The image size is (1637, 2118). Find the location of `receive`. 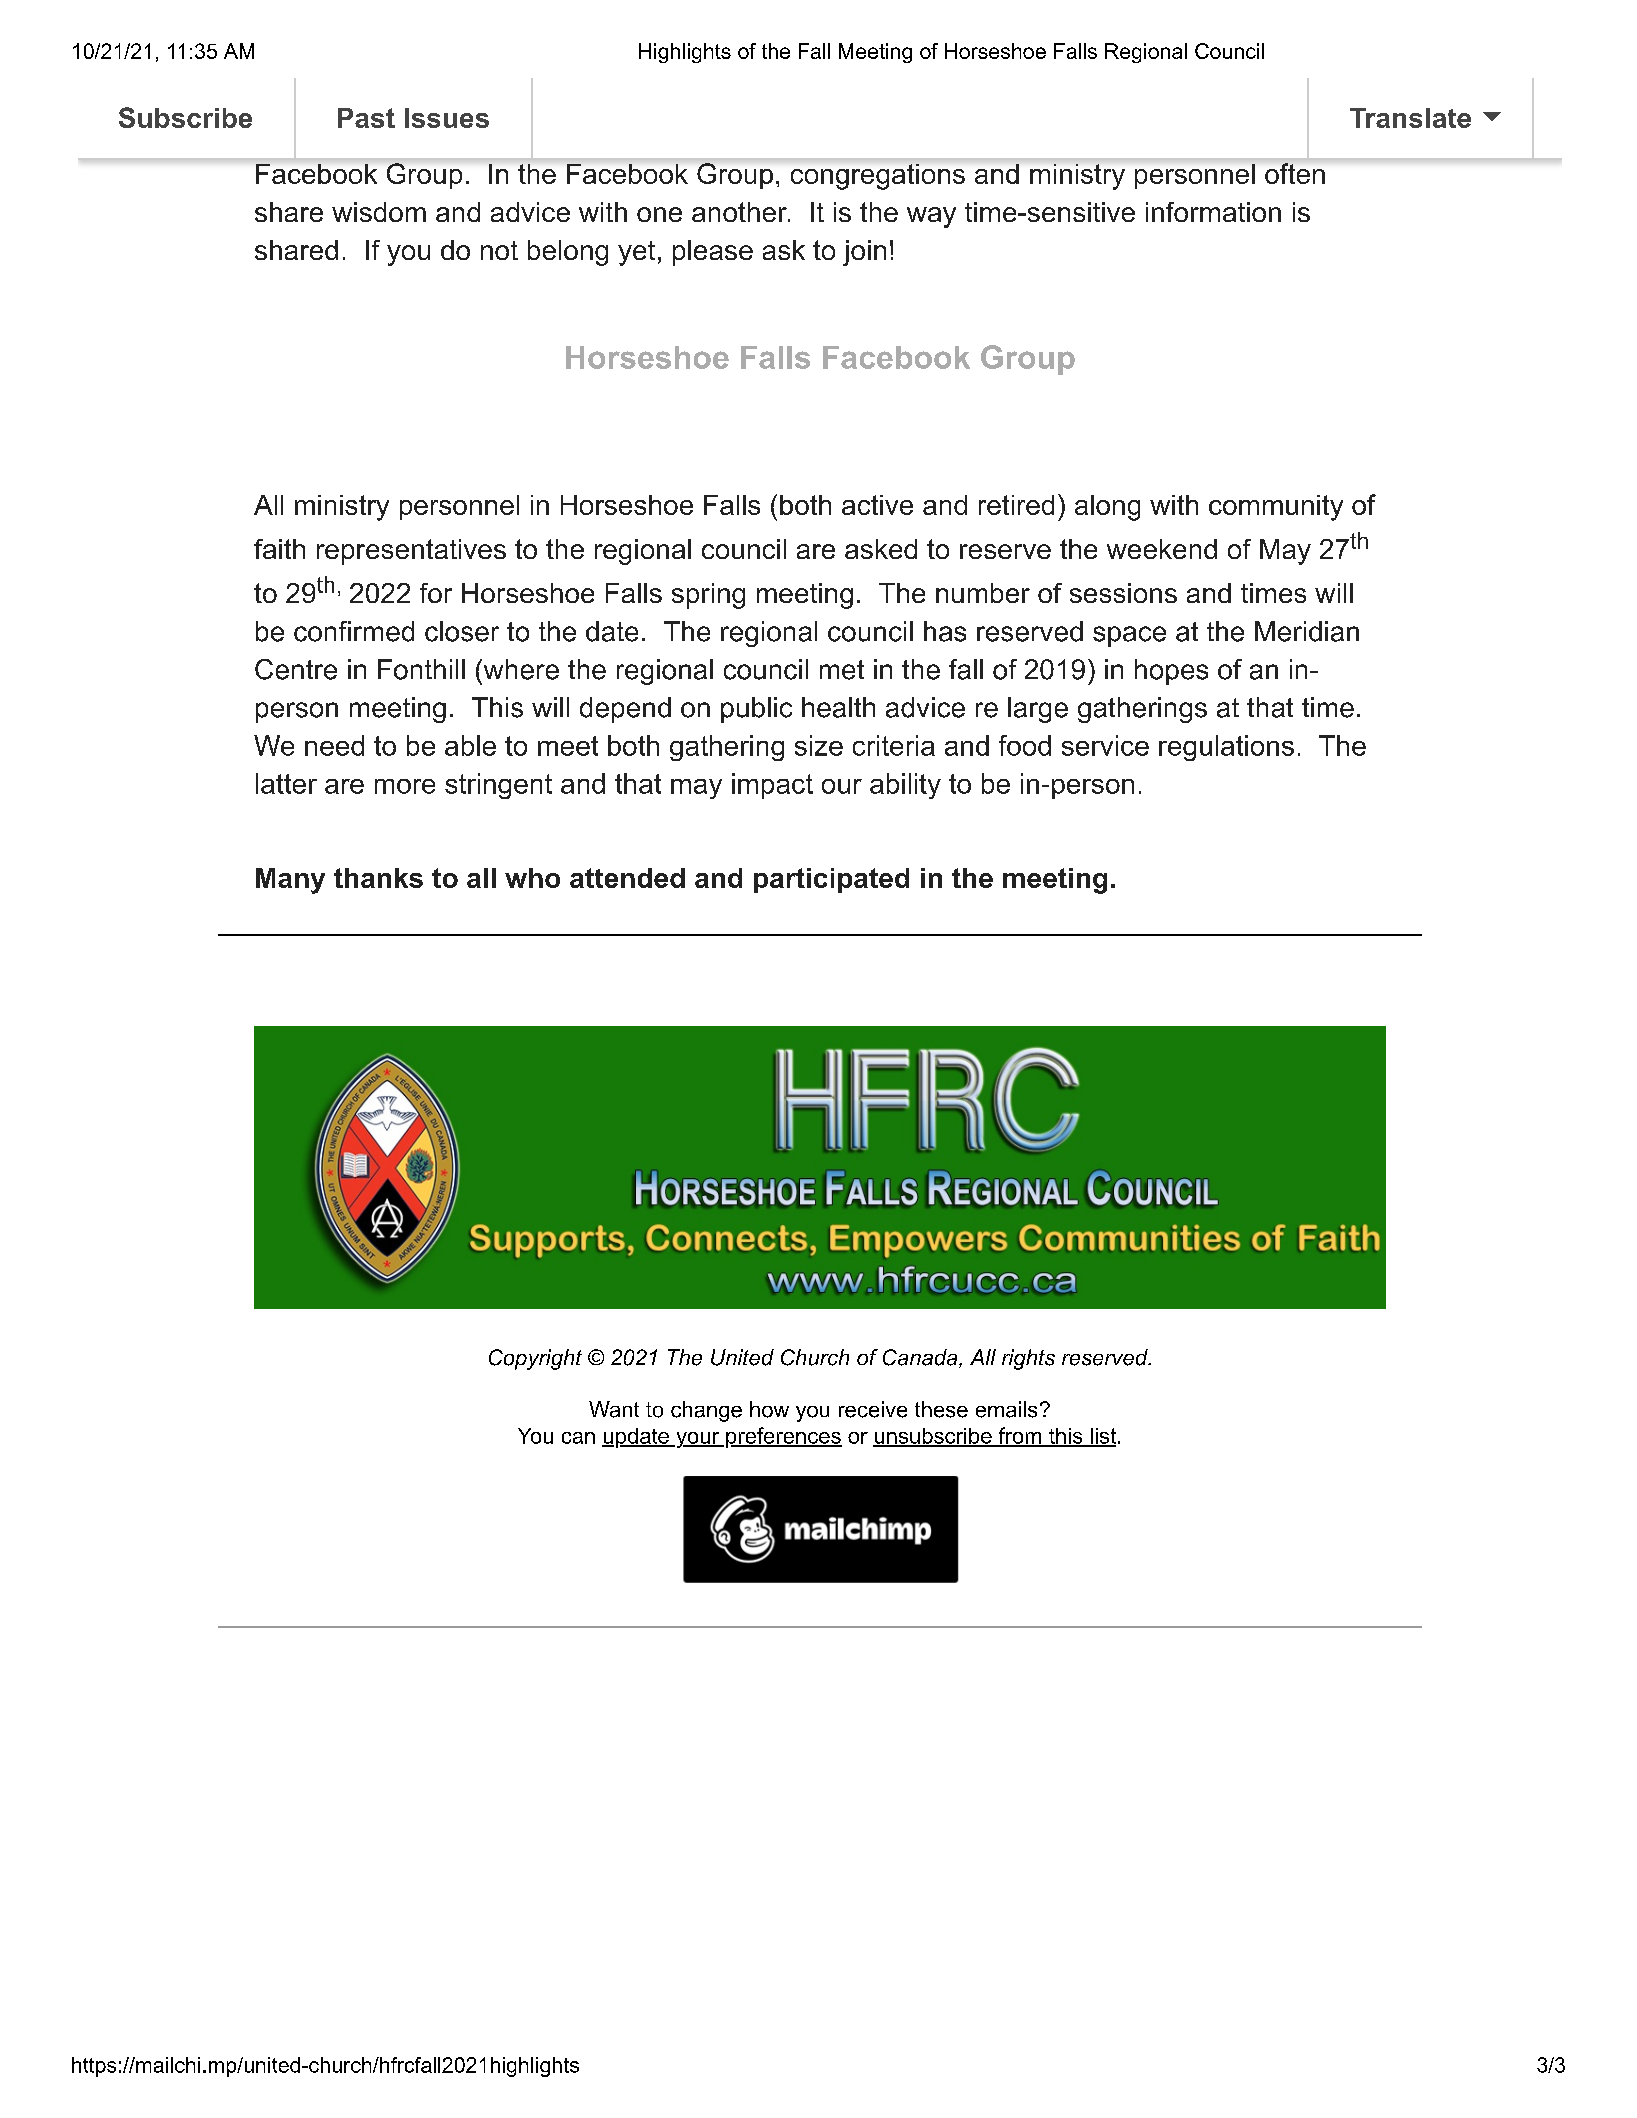

receive is located at coordinates (873, 1409).
